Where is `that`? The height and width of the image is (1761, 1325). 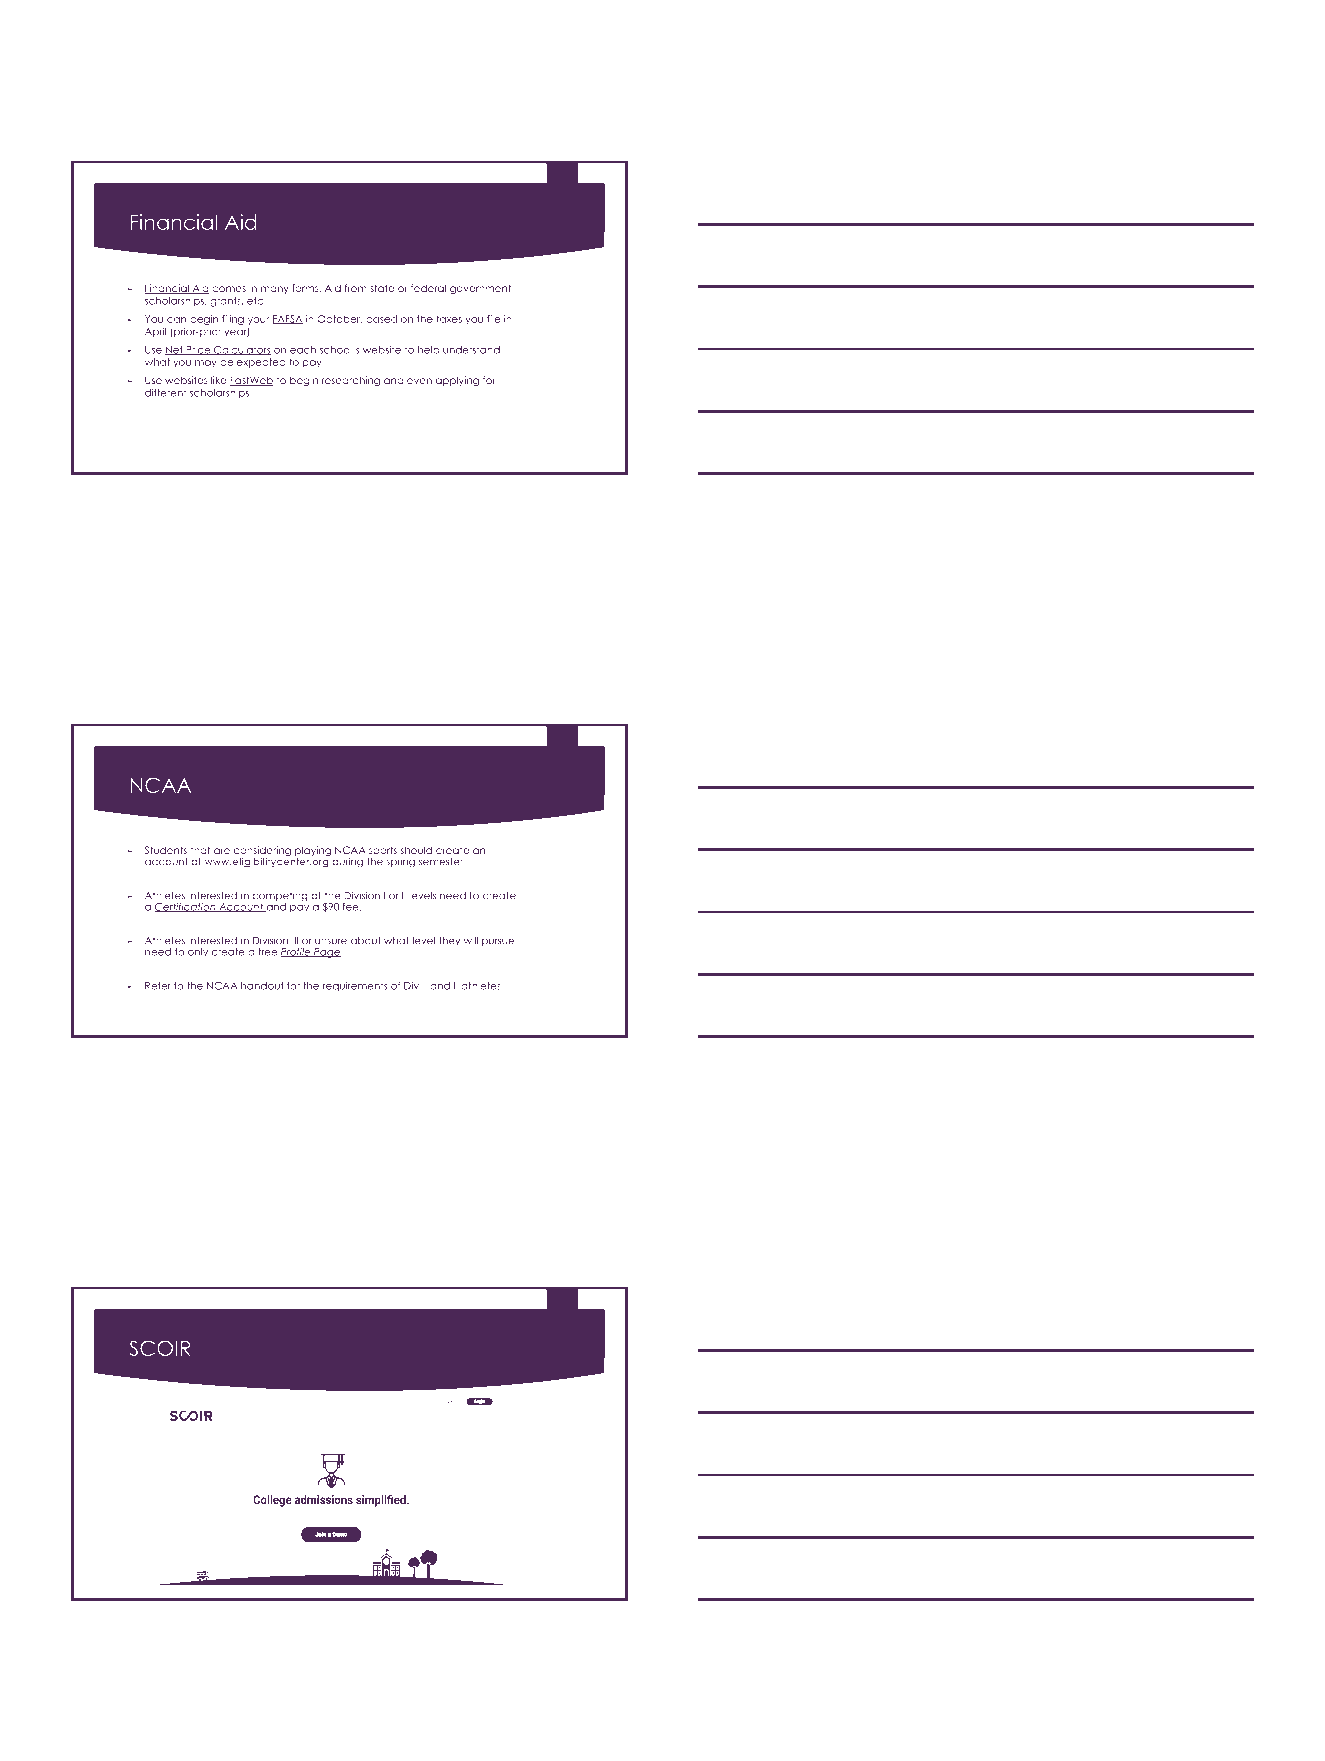 that is located at coordinates (200, 850).
